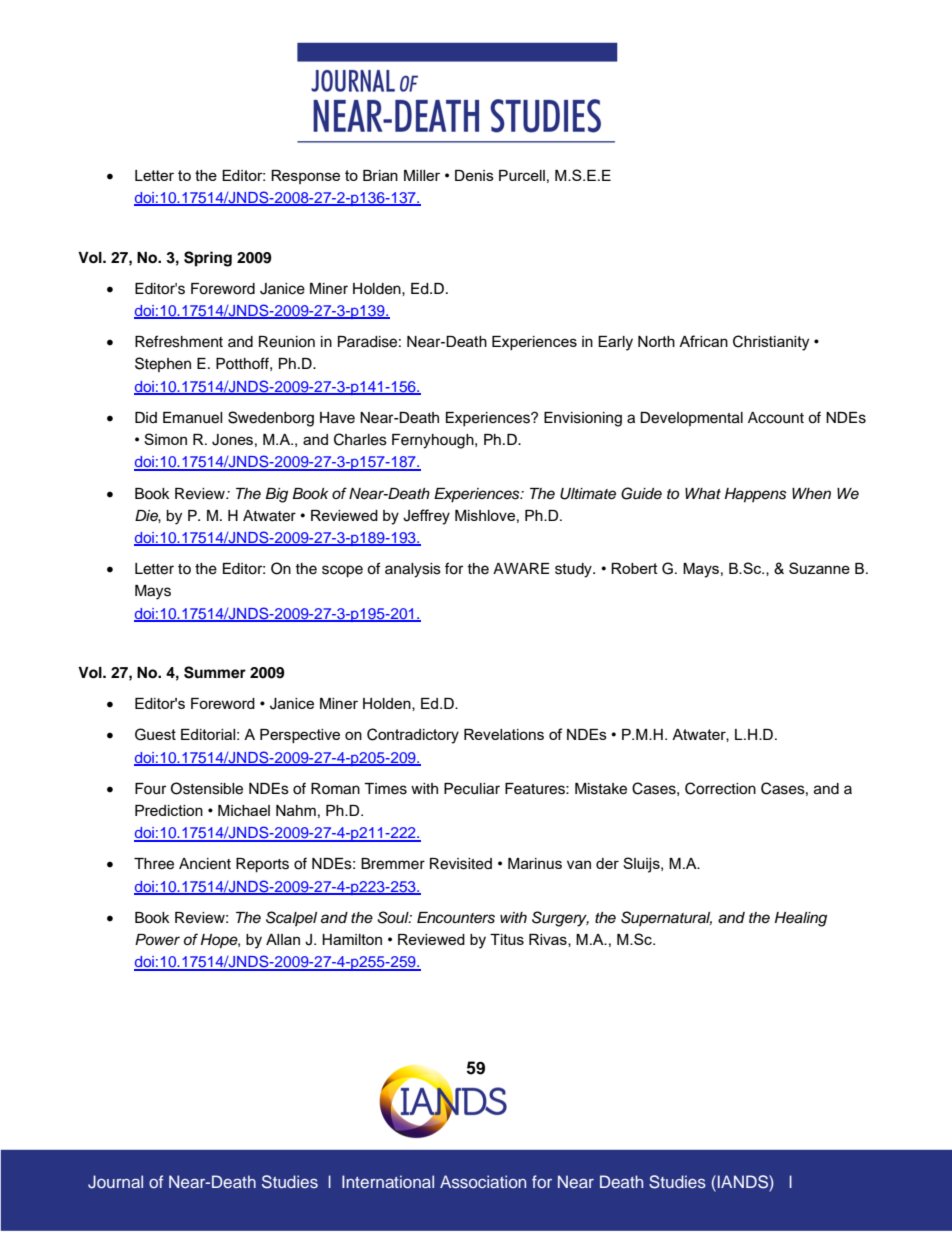 This screenshot has height=1233, width=952. I want to click on Healing, so click(801, 919).
